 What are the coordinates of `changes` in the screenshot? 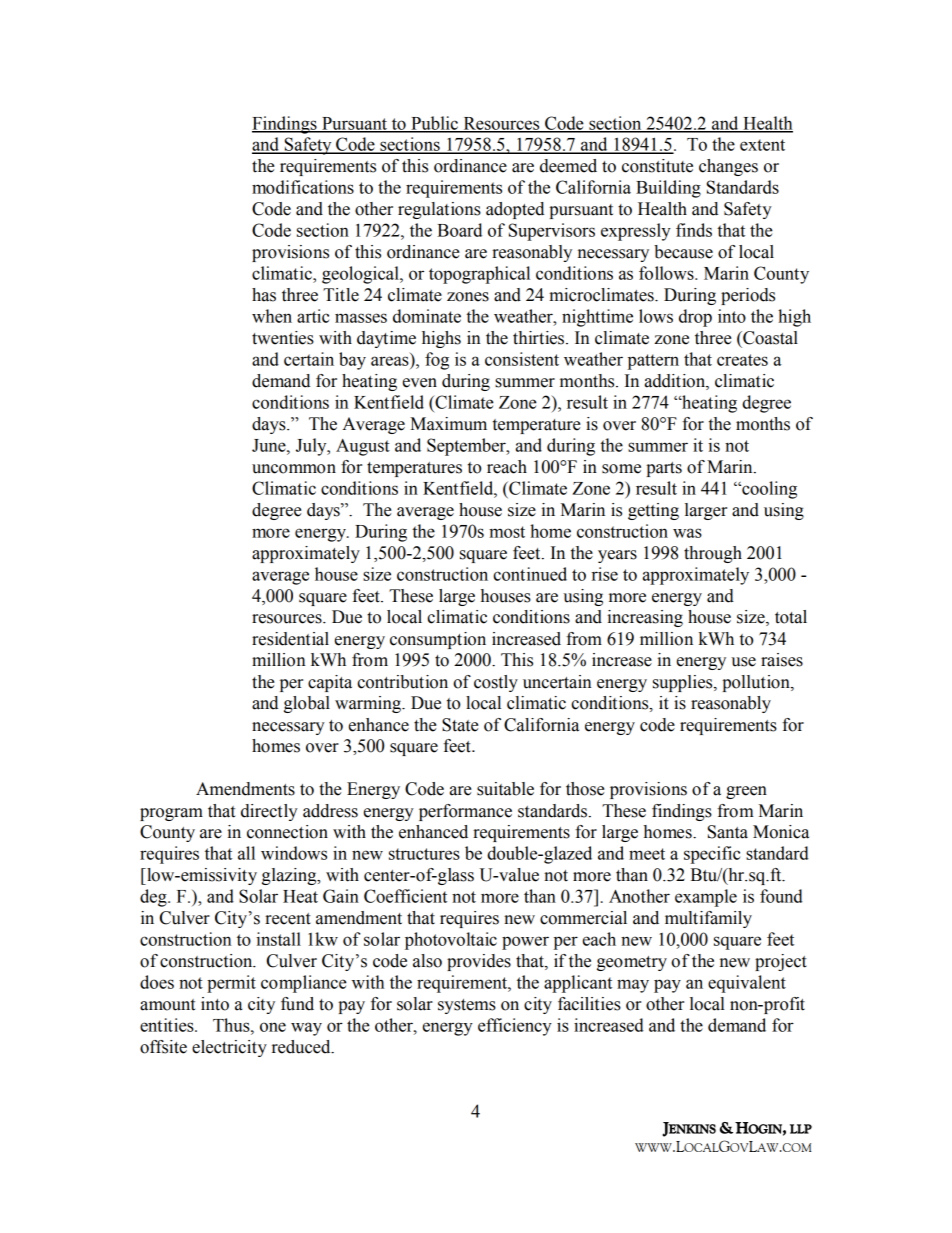 It's located at (728, 167).
